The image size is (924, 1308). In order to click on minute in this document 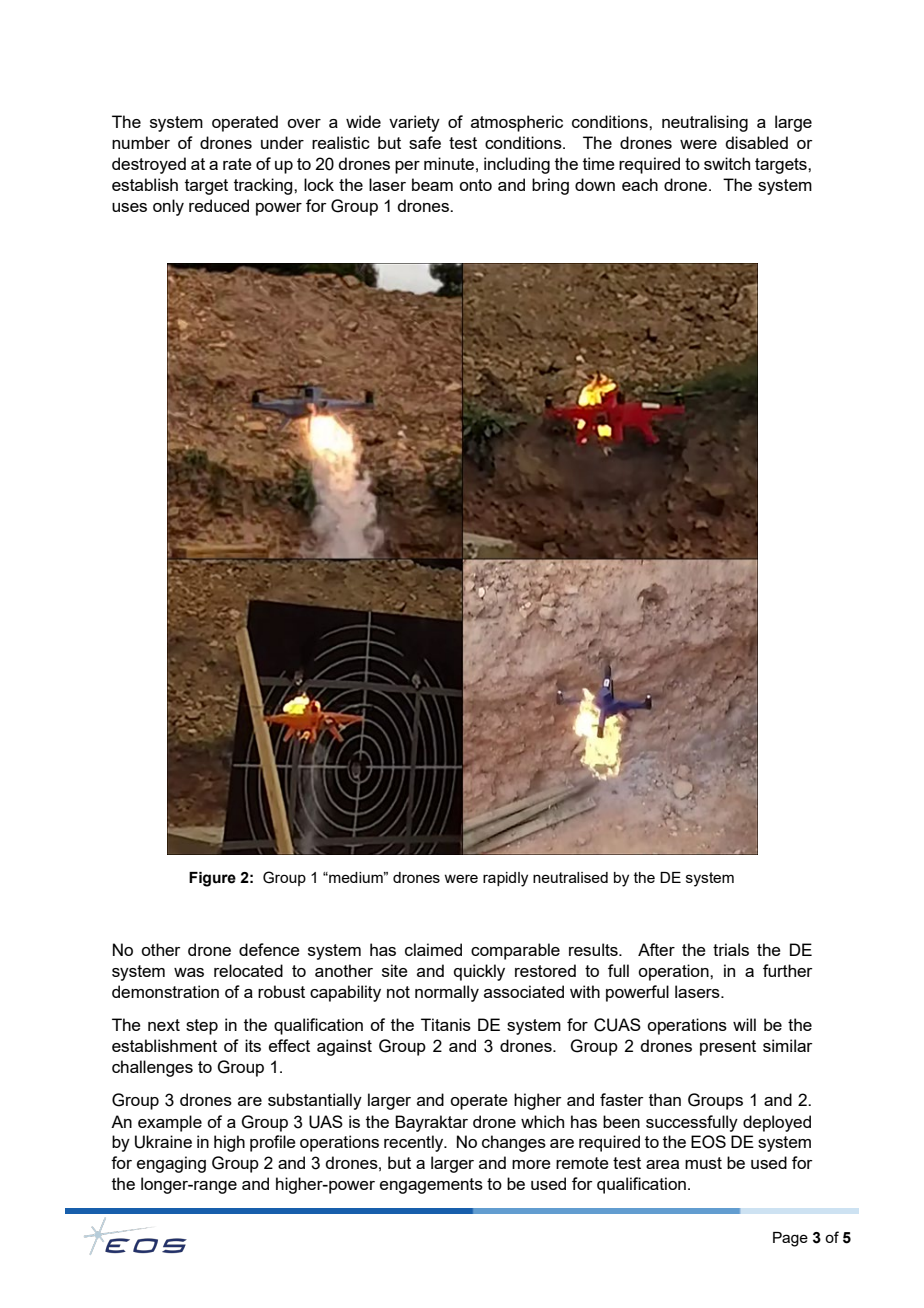, I will do `click(449, 163)`.
